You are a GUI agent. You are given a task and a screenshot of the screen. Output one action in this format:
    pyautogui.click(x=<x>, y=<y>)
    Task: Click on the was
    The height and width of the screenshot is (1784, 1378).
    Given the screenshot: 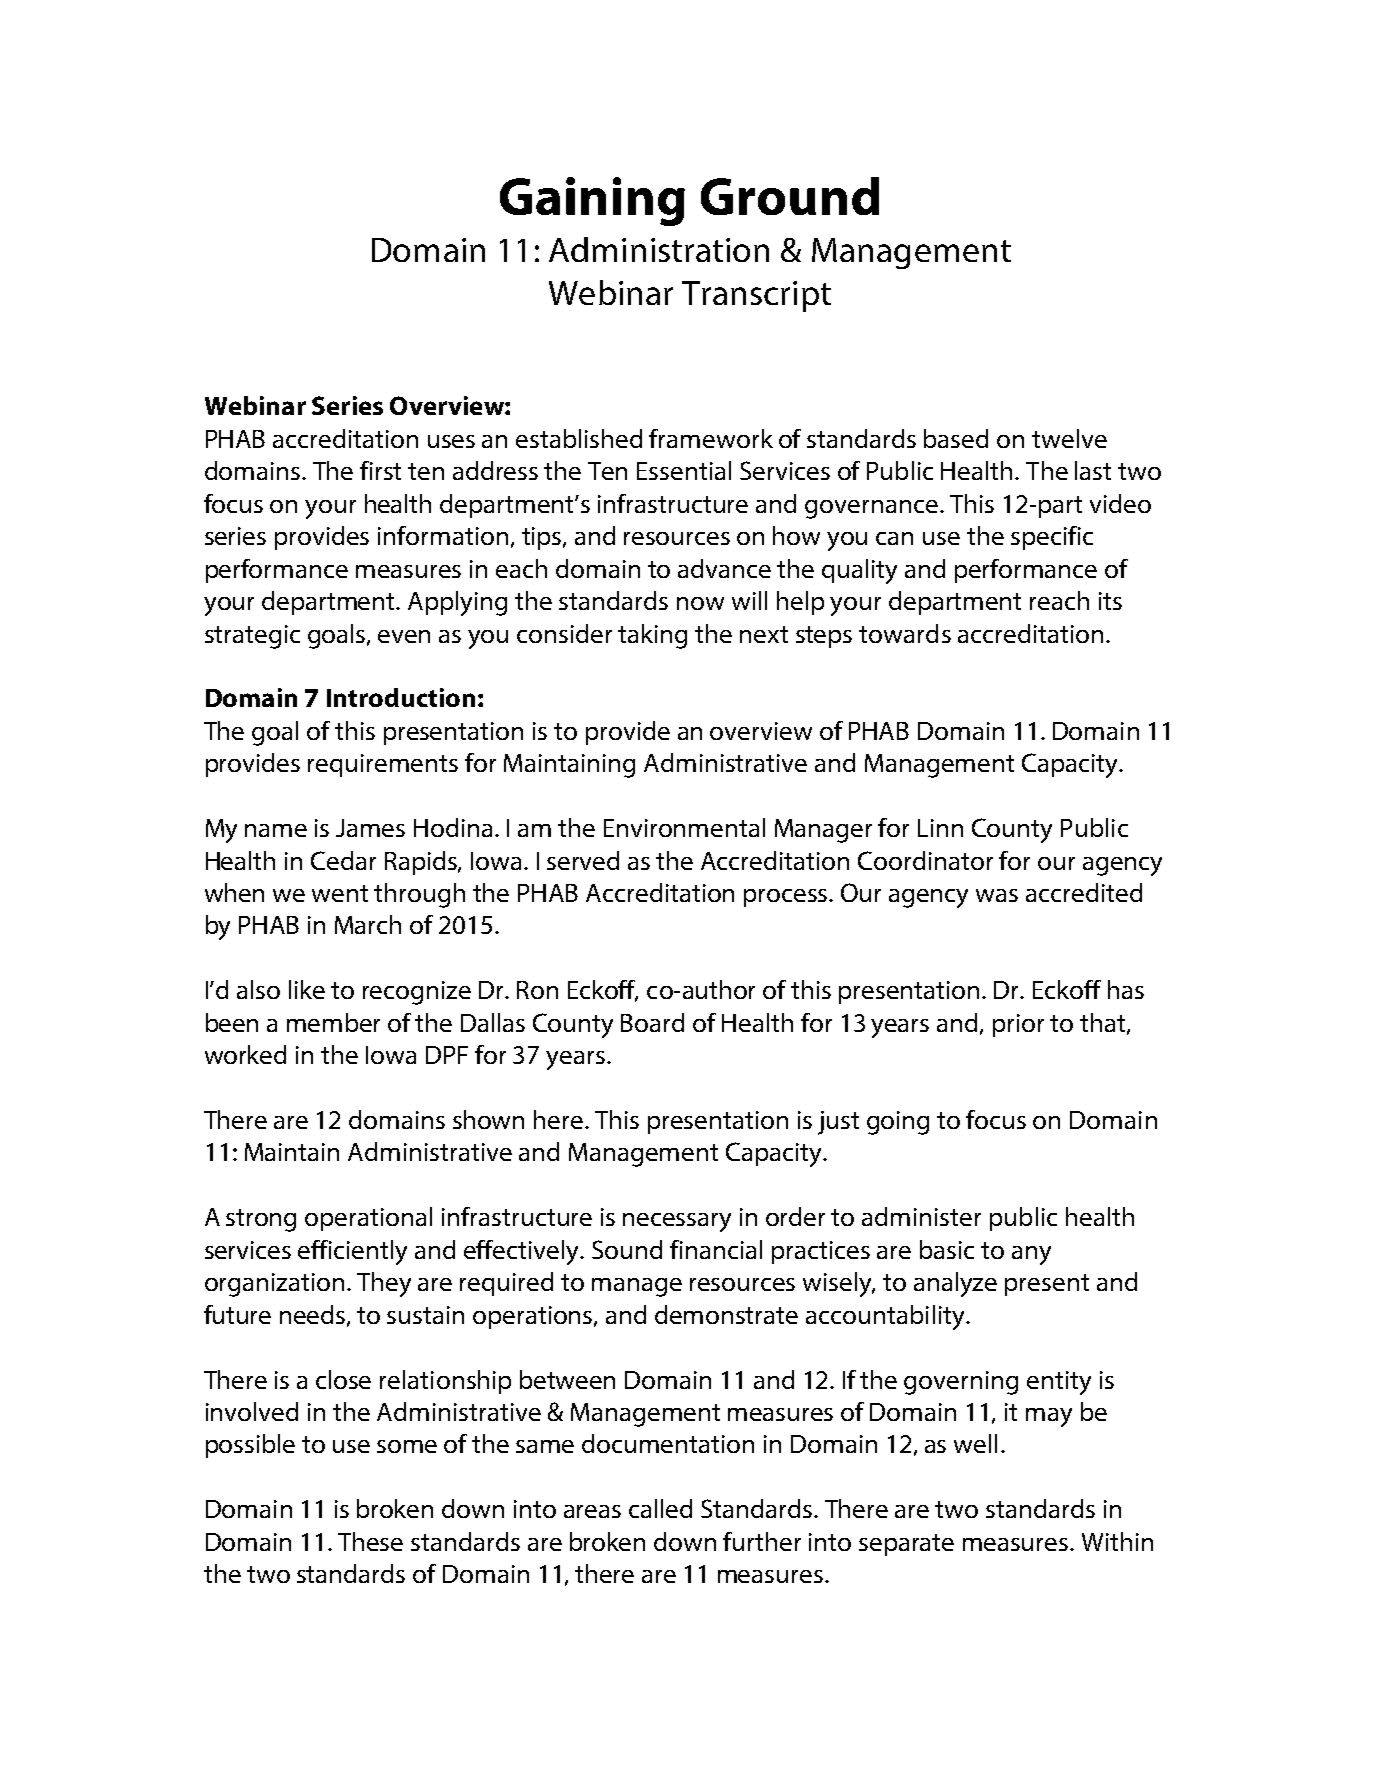 What is the action you would take?
    pyautogui.click(x=997, y=895)
